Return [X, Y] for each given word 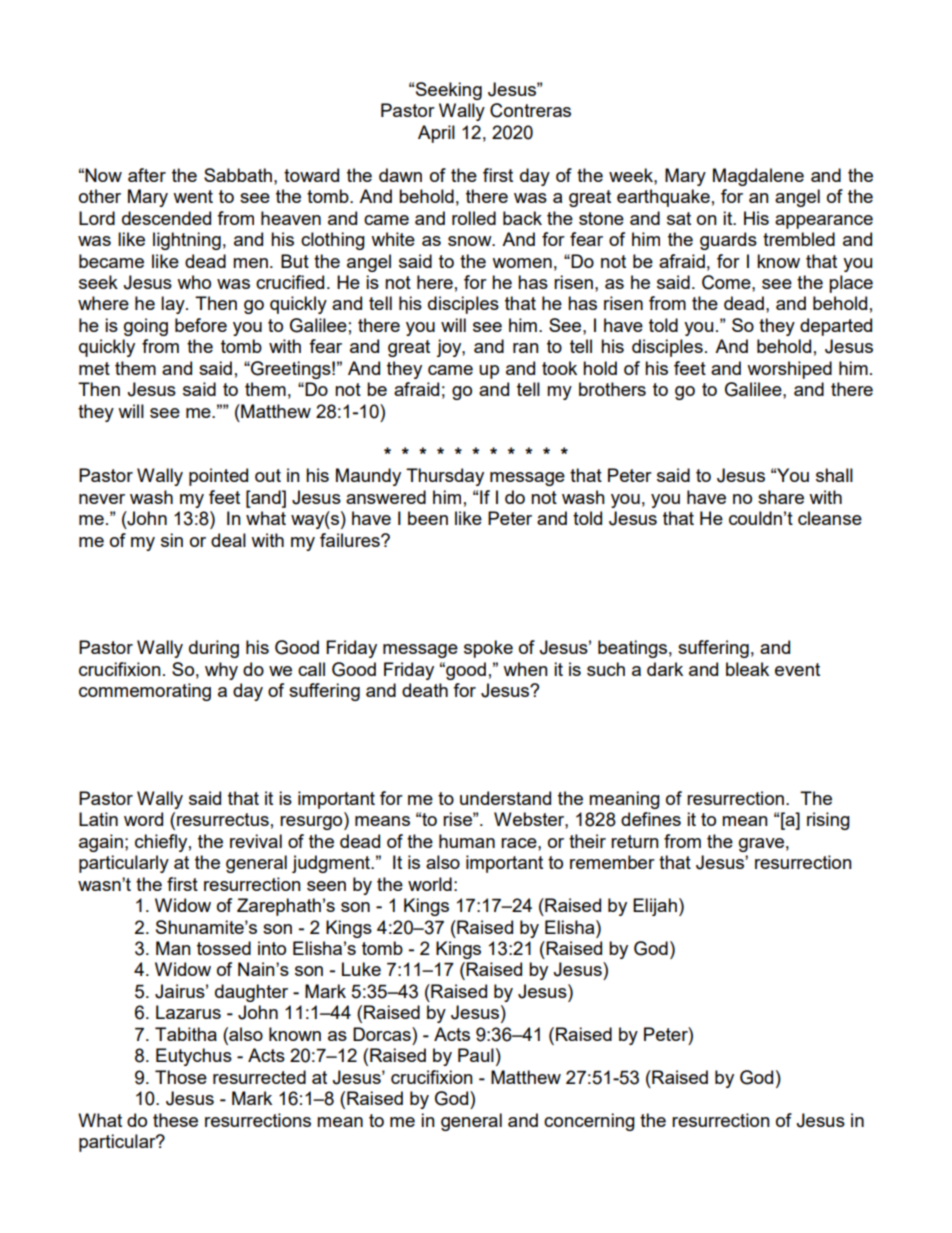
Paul [476, 1055]
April [436, 134]
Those [181, 1077]
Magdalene [758, 177]
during [214, 649]
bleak [747, 669]
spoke [488, 649]
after [147, 175]
